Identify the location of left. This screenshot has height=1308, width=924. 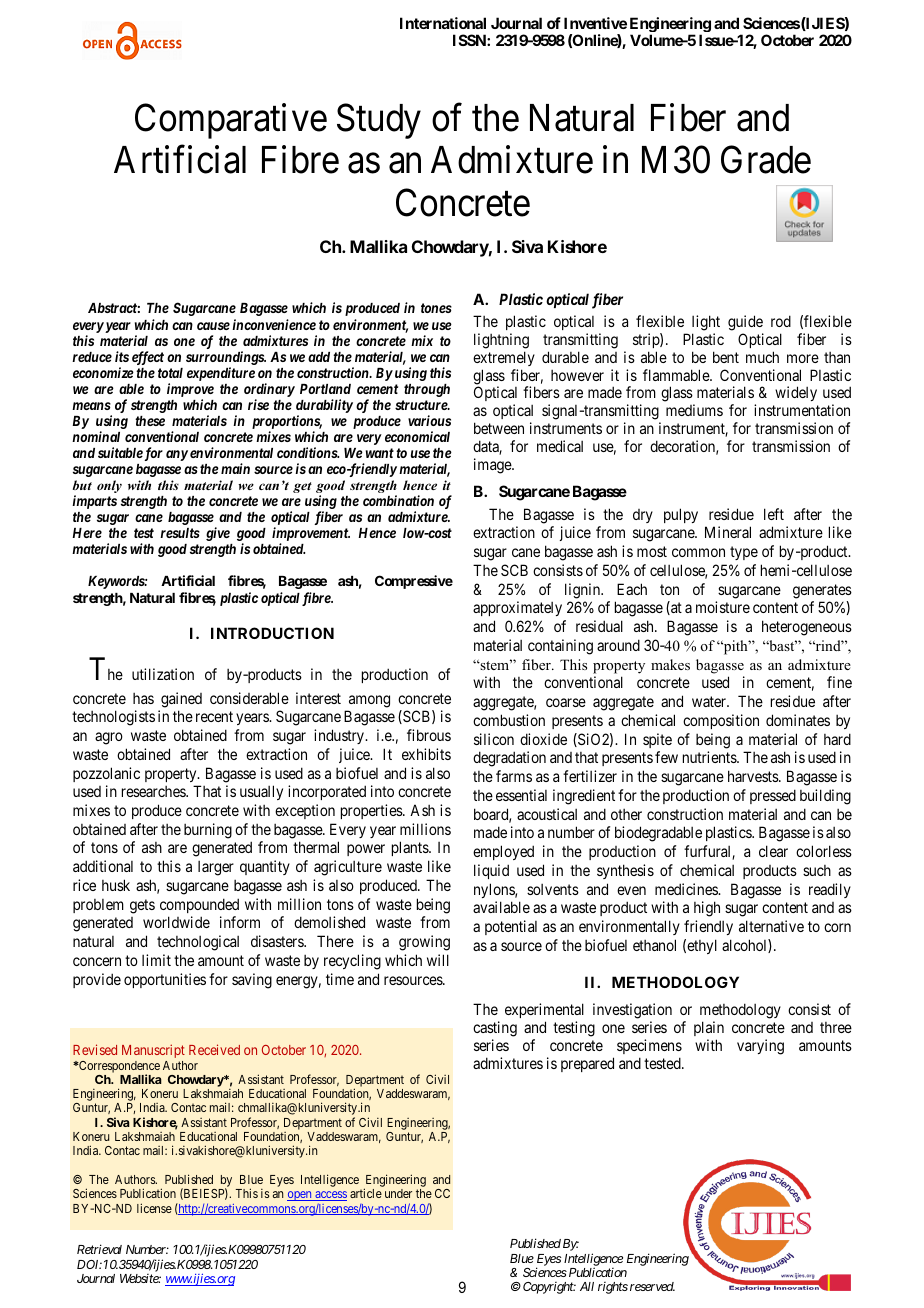
(774, 514).
